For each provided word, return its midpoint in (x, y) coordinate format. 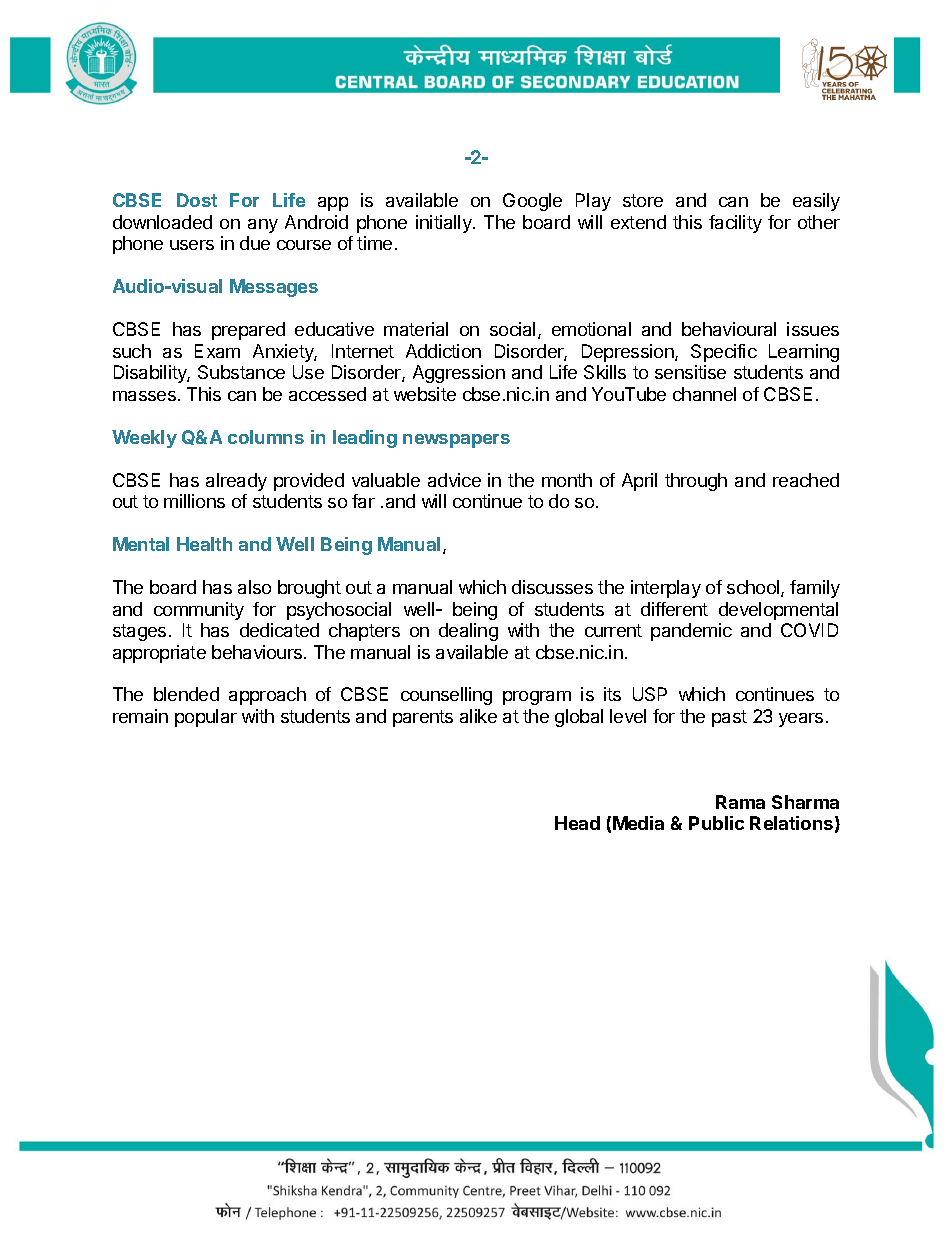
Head (577, 823)
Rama (740, 802)
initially (445, 224)
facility (735, 224)
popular (206, 718)
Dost (197, 200)
